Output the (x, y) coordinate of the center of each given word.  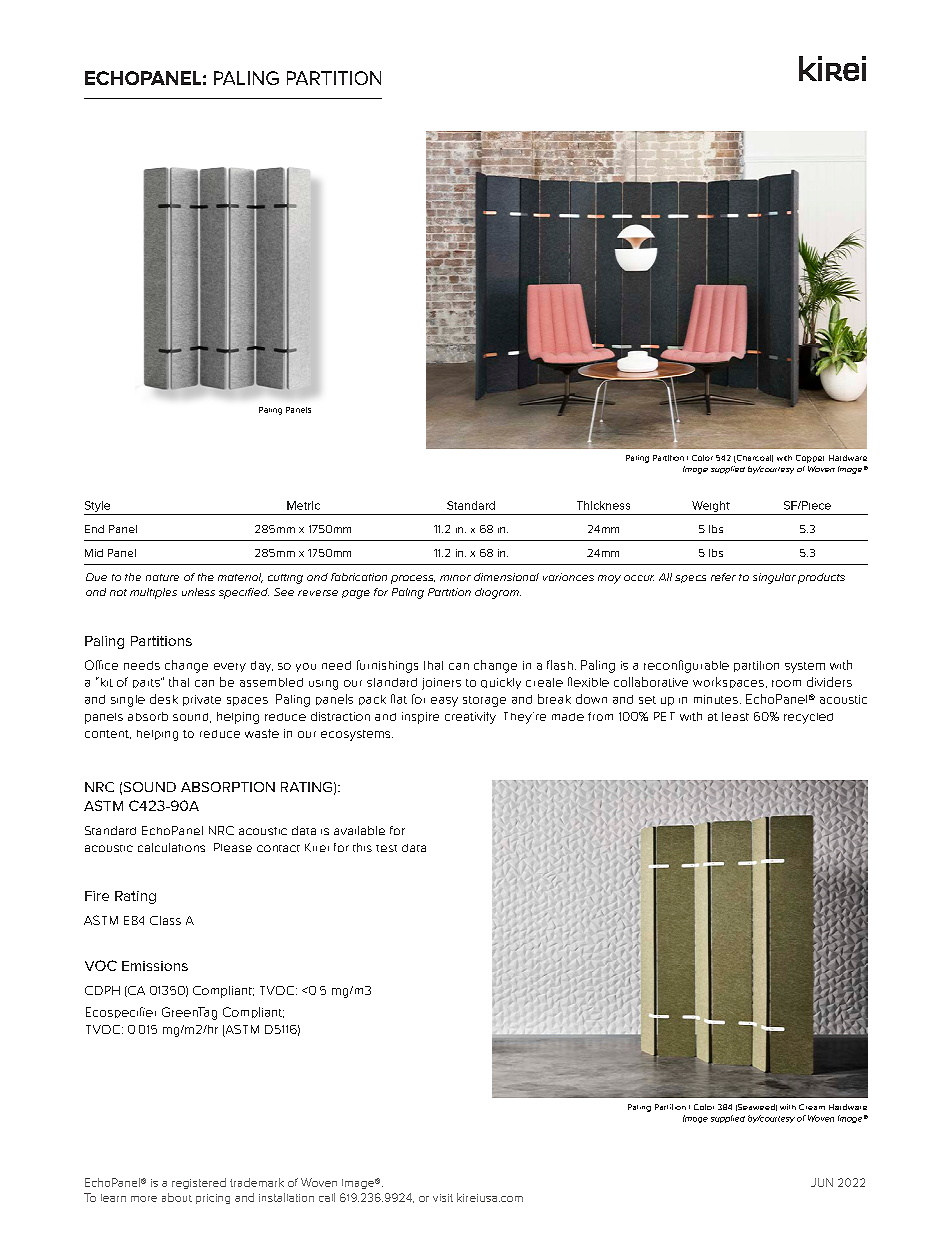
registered (199, 1183)
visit (443, 1198)
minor (455, 578)
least (735, 716)
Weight (711, 506)
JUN (822, 1182)
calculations (171, 847)
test (386, 848)
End (94, 529)
